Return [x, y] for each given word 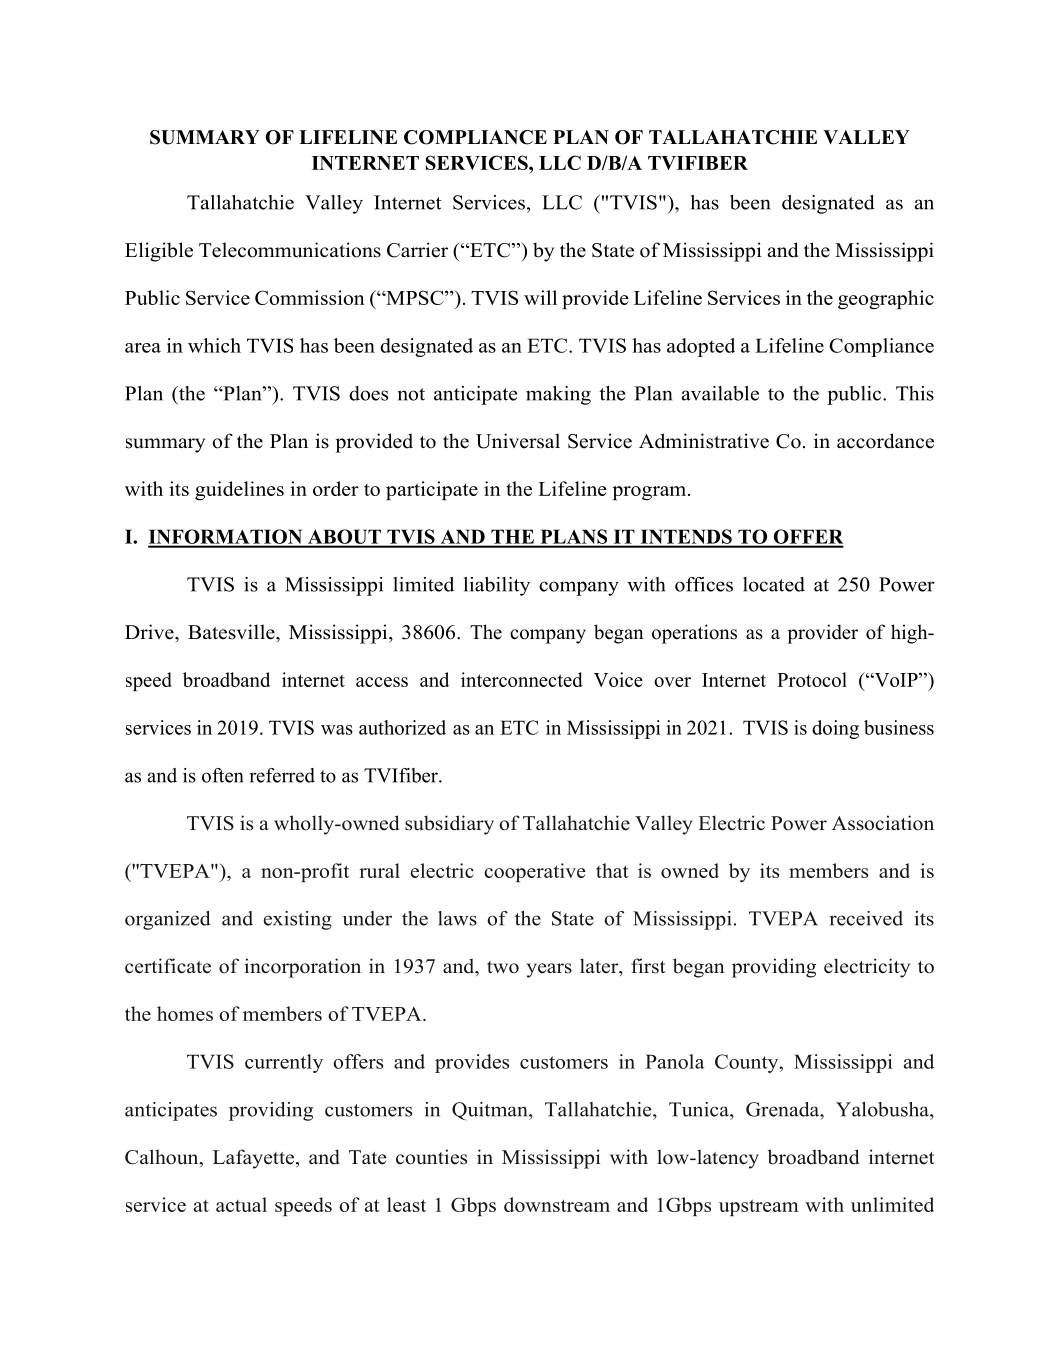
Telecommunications [290, 250]
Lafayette [255, 1159]
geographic [886, 300]
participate [432, 490]
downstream [557, 1204]
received [866, 918]
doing [835, 729]
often [223, 775]
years [549, 970]
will [540, 297]
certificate [168, 966]
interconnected [522, 679]
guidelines [239, 491]
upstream [759, 1207]
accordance [885, 441]
